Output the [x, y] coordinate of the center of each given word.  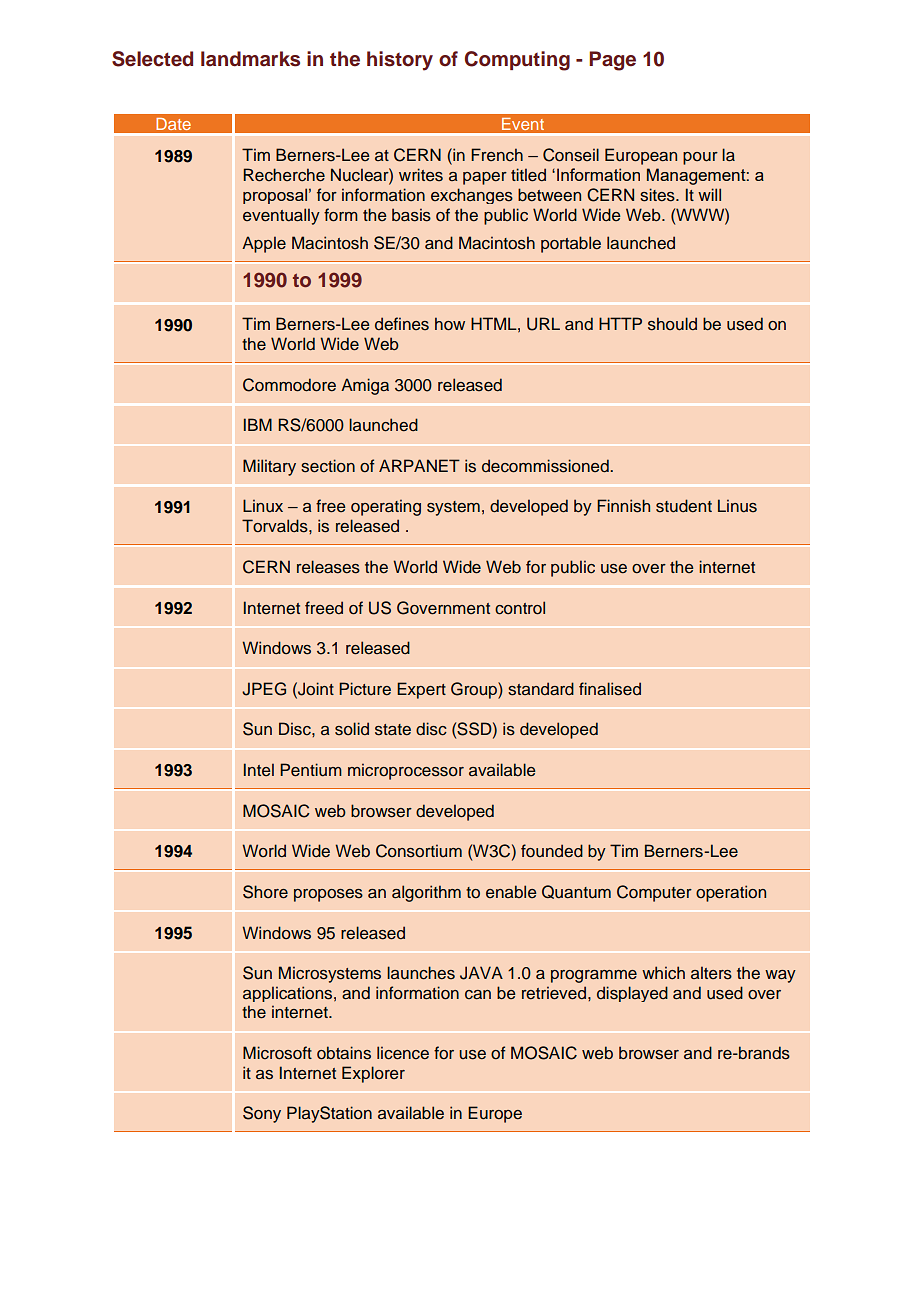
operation [731, 893]
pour [700, 158]
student [684, 506]
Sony [262, 1114]
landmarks [250, 59]
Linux [263, 506]
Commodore [289, 385]
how [450, 324]
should [672, 324]
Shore [265, 892]
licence [403, 1053]
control [520, 608]
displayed [632, 994]
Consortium [419, 851]
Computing [517, 61]
